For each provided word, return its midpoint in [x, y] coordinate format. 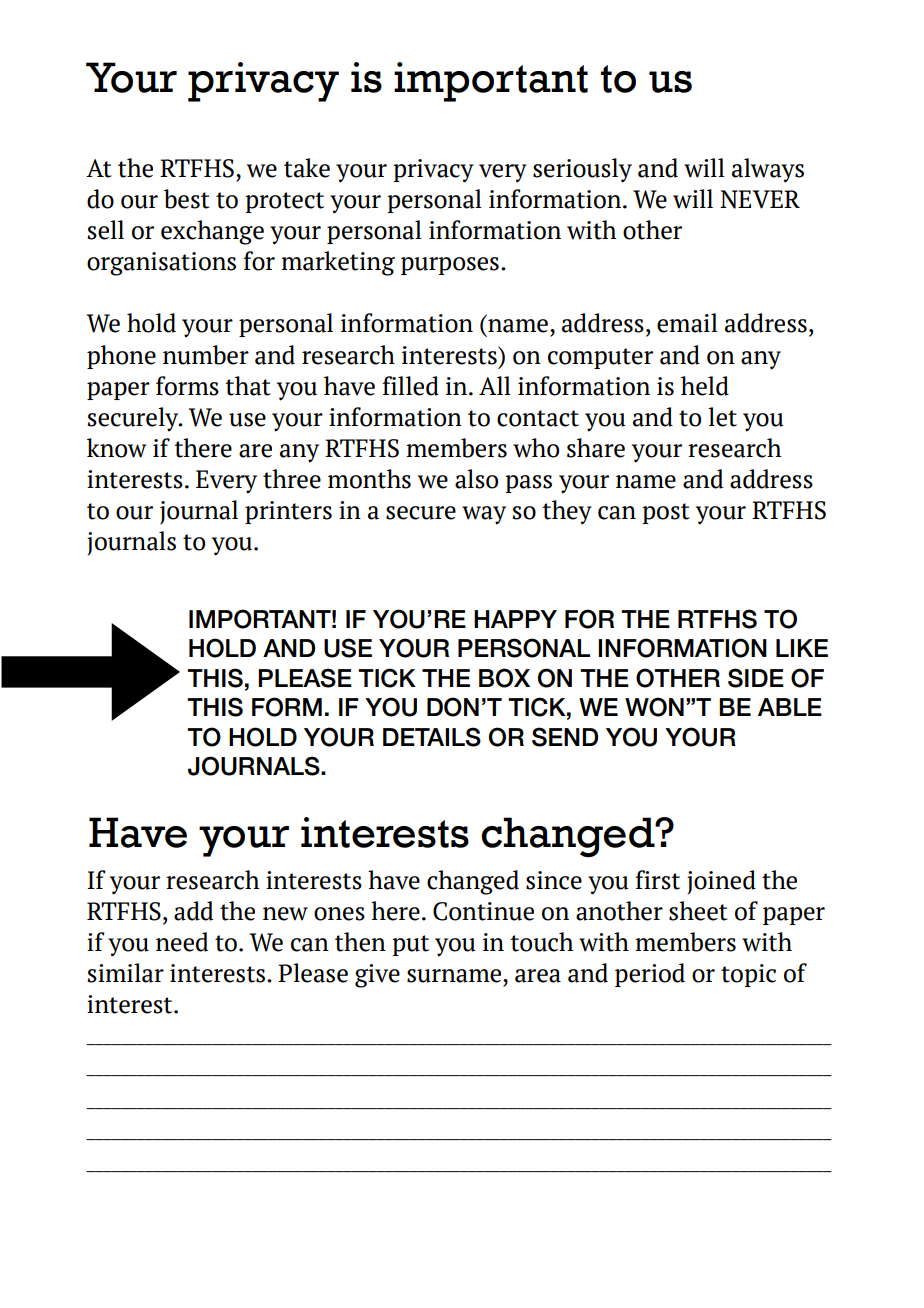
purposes [450, 266]
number [206, 355]
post [666, 513]
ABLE [790, 707]
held [705, 386]
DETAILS [432, 737]
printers [288, 512]
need [182, 942]
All [495, 385]
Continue [483, 911]
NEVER [760, 199]
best [187, 199]
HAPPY [515, 619]
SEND [565, 737]
